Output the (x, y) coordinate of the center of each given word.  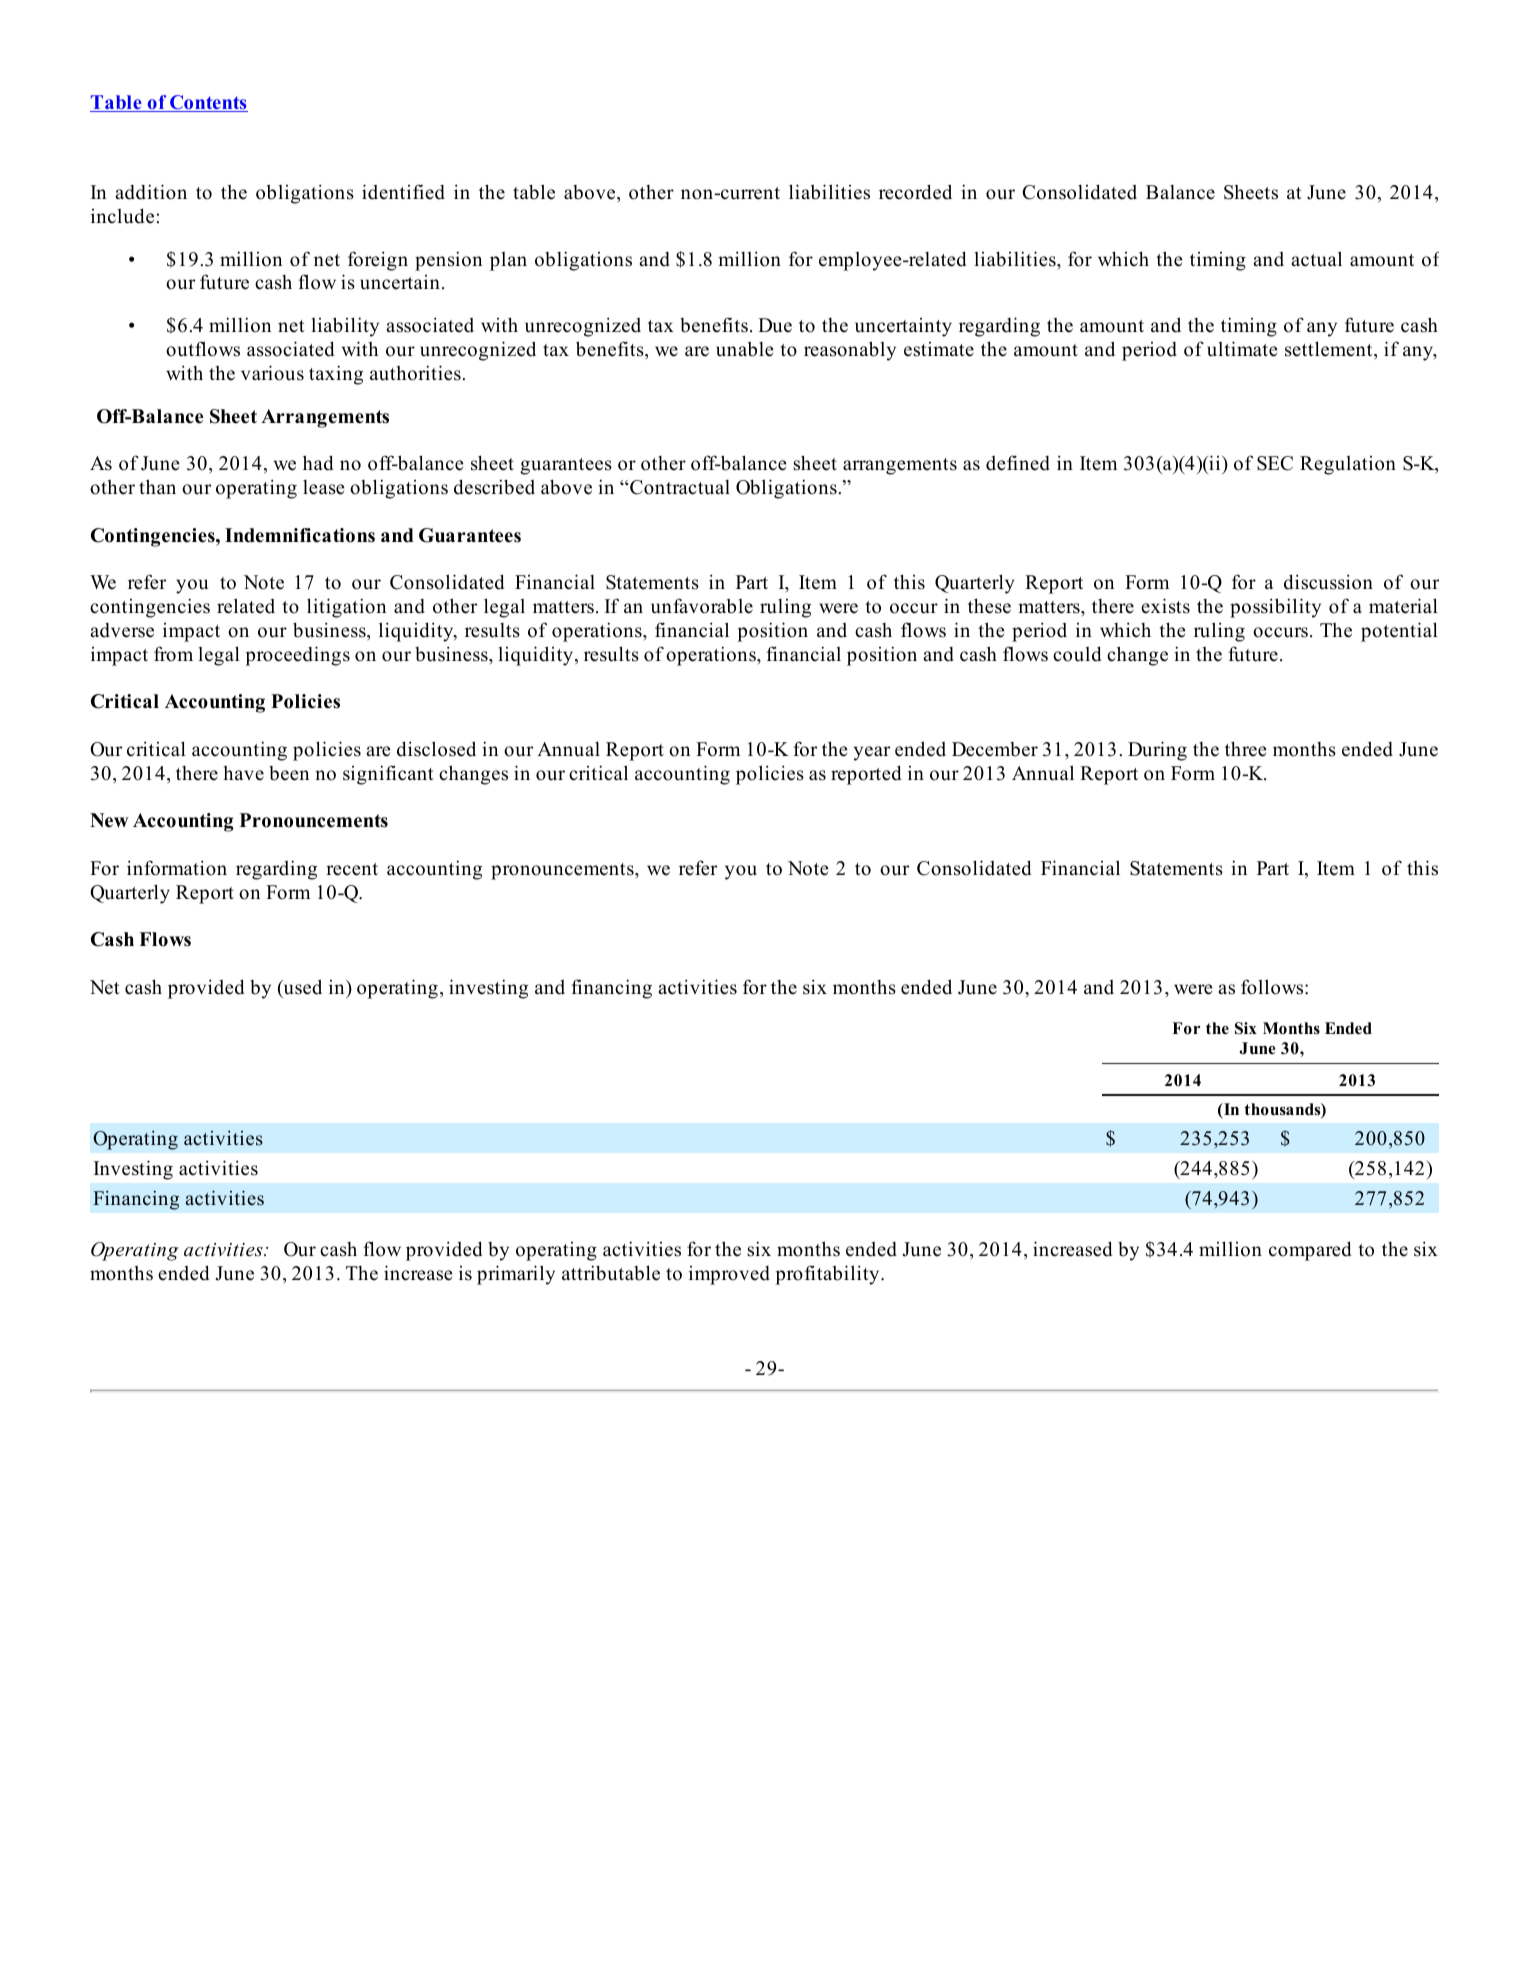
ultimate (1242, 349)
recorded (915, 192)
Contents (208, 103)
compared (1310, 1251)
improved (729, 1275)
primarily (516, 1275)
